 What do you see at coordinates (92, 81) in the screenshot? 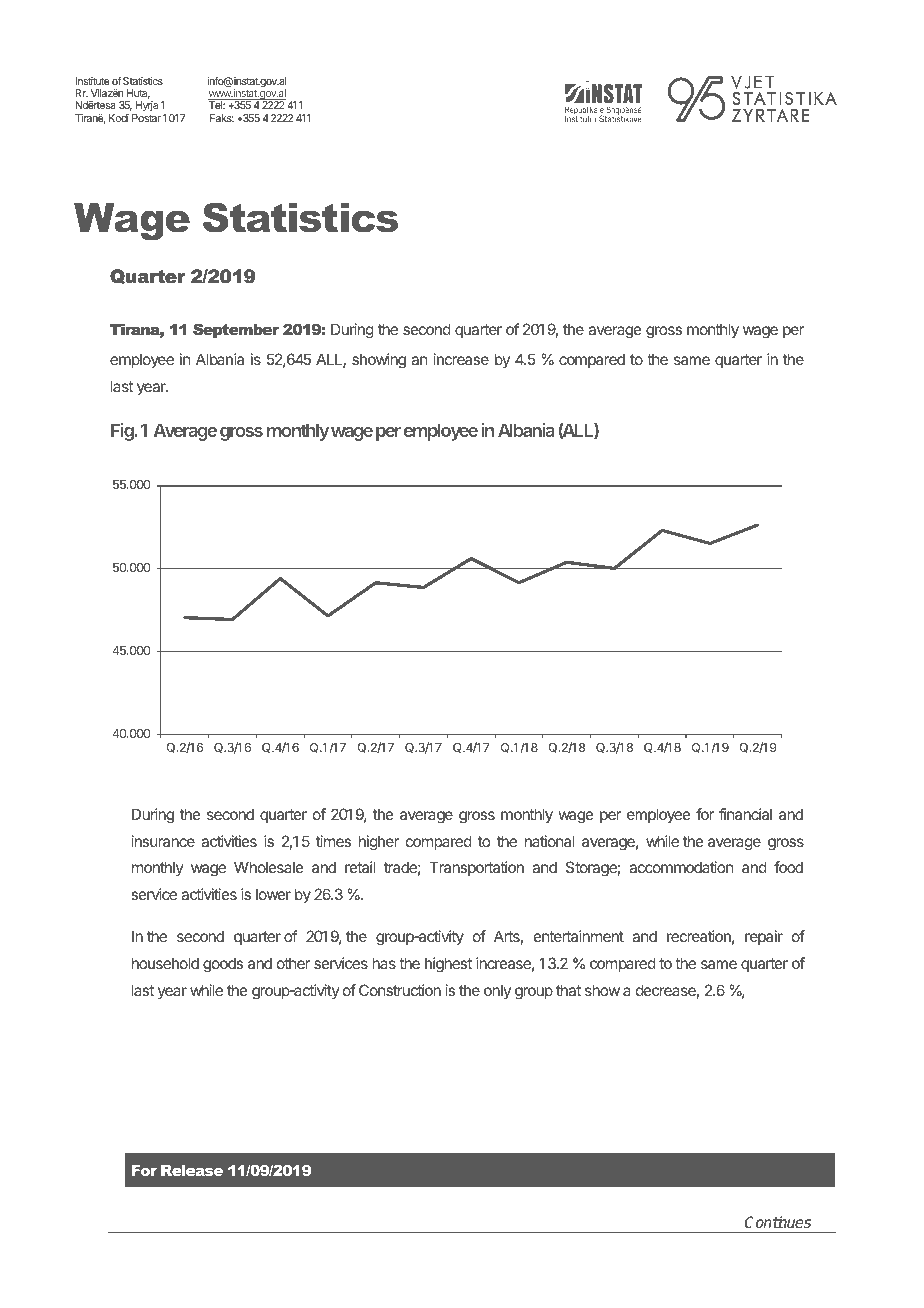
I see `Institute` at bounding box center [92, 81].
